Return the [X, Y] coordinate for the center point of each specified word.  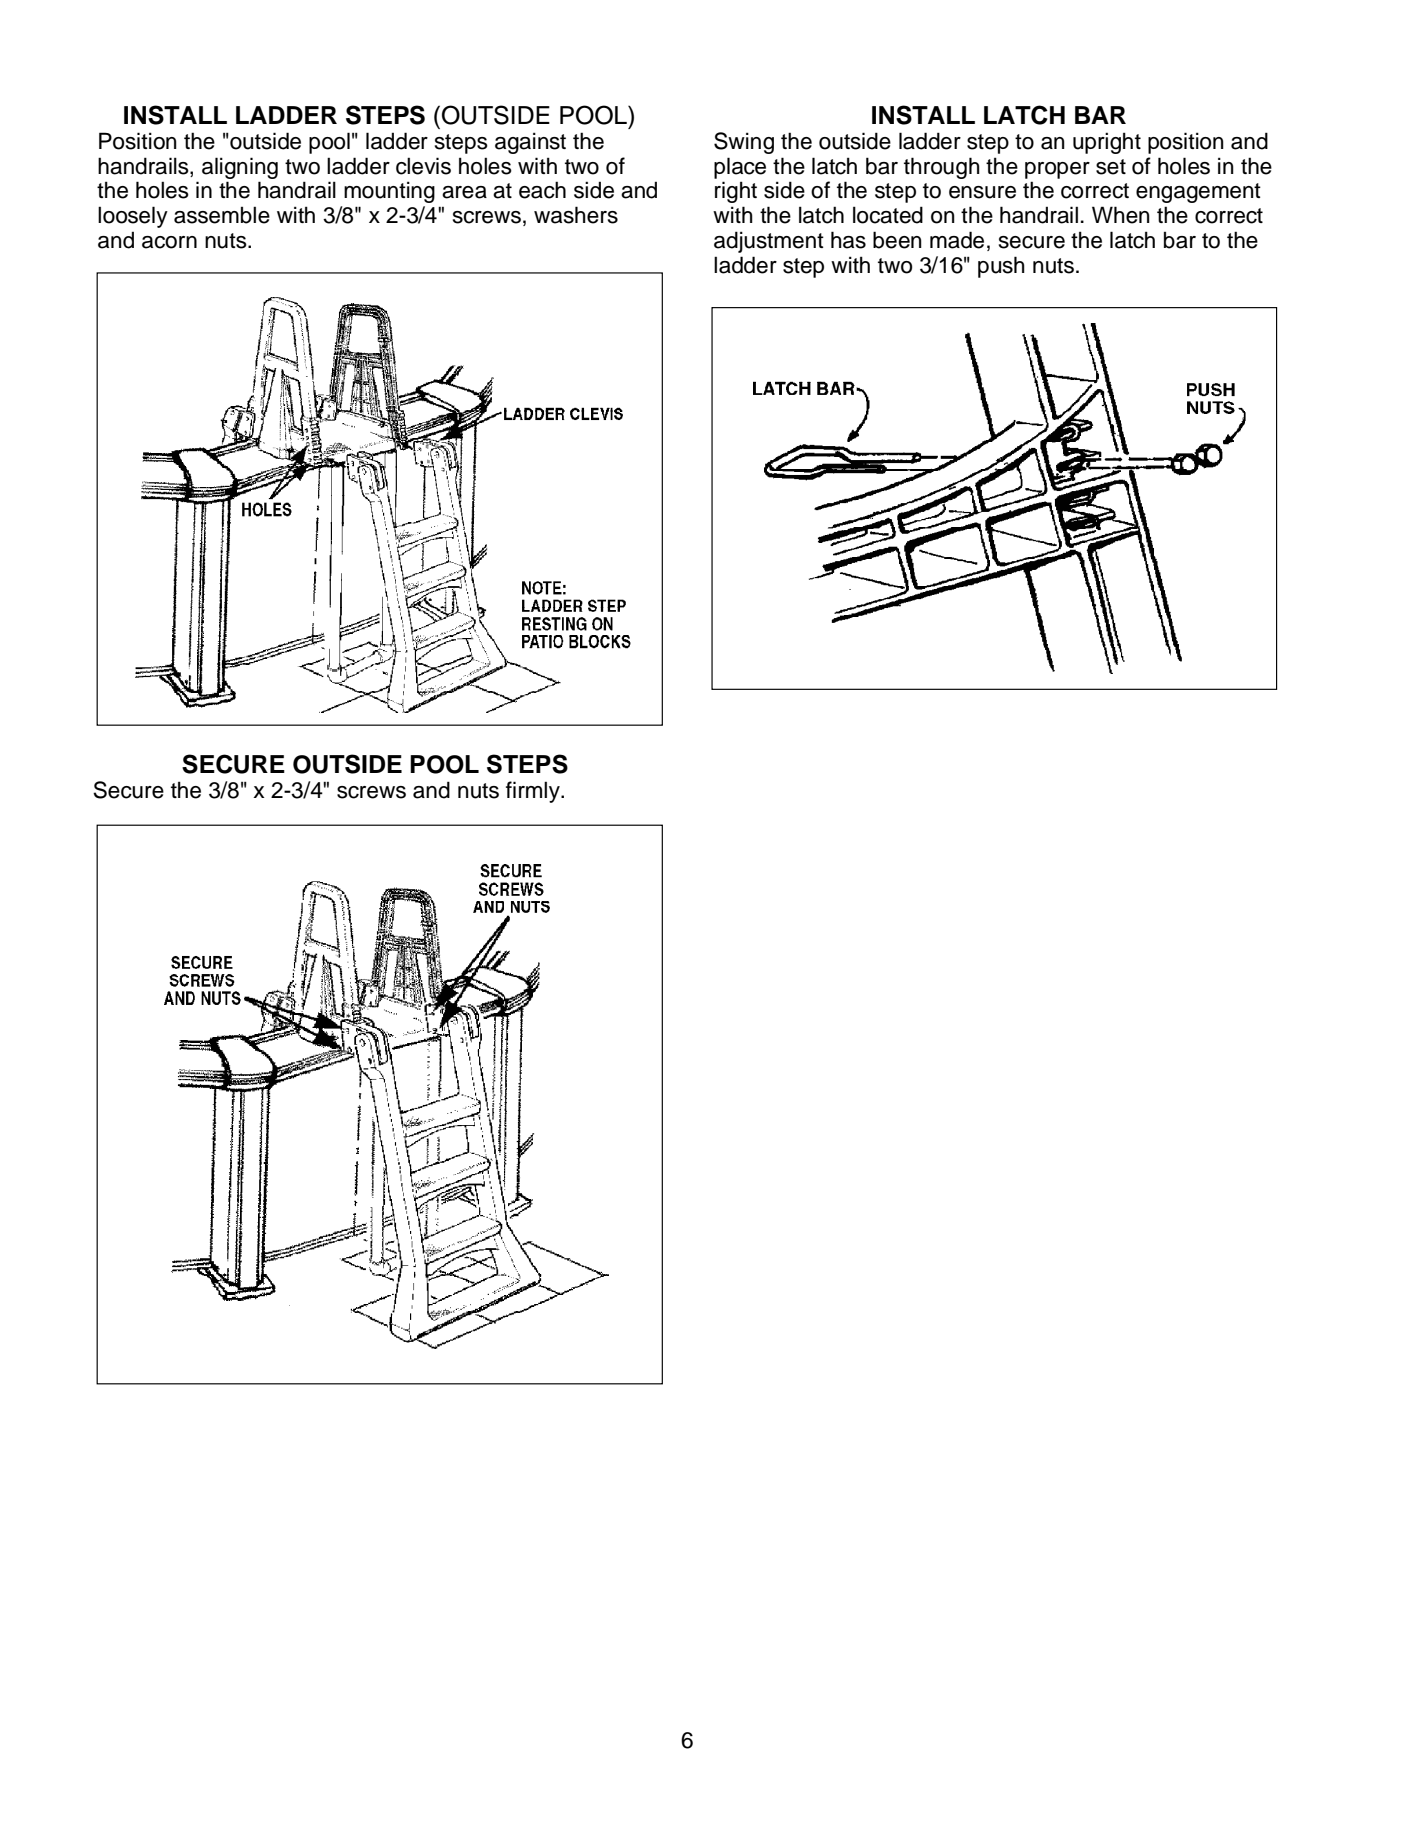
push [1001, 267]
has [848, 240]
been [897, 240]
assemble [222, 215]
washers [576, 215]
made [957, 240]
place [740, 168]
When [1121, 215]
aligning [240, 168]
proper [1057, 170]
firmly [534, 792]
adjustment [769, 242]
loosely [133, 217]
